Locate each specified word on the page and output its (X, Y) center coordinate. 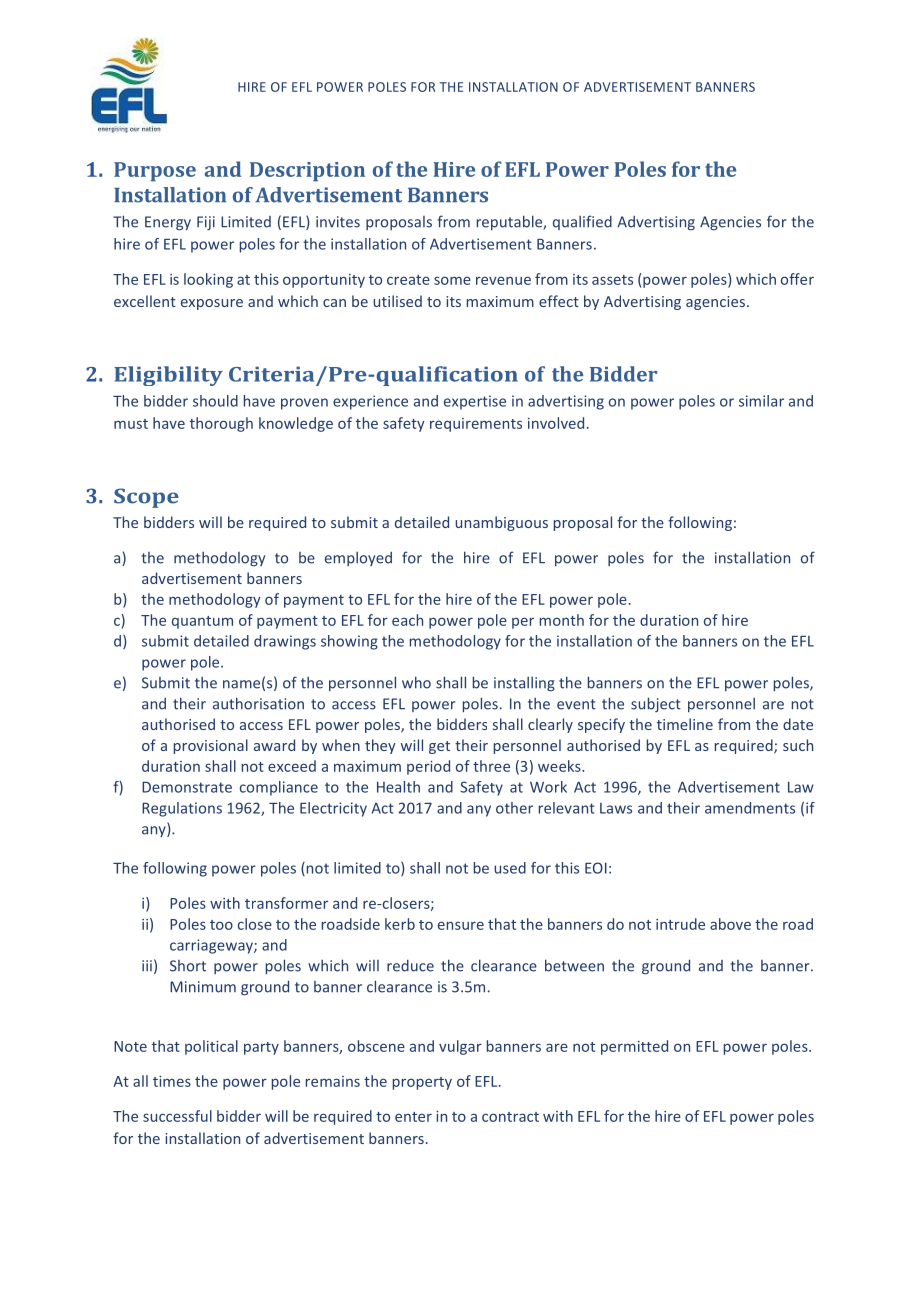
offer (797, 279)
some (452, 280)
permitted (634, 1047)
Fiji (206, 223)
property (422, 1083)
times (172, 1081)
